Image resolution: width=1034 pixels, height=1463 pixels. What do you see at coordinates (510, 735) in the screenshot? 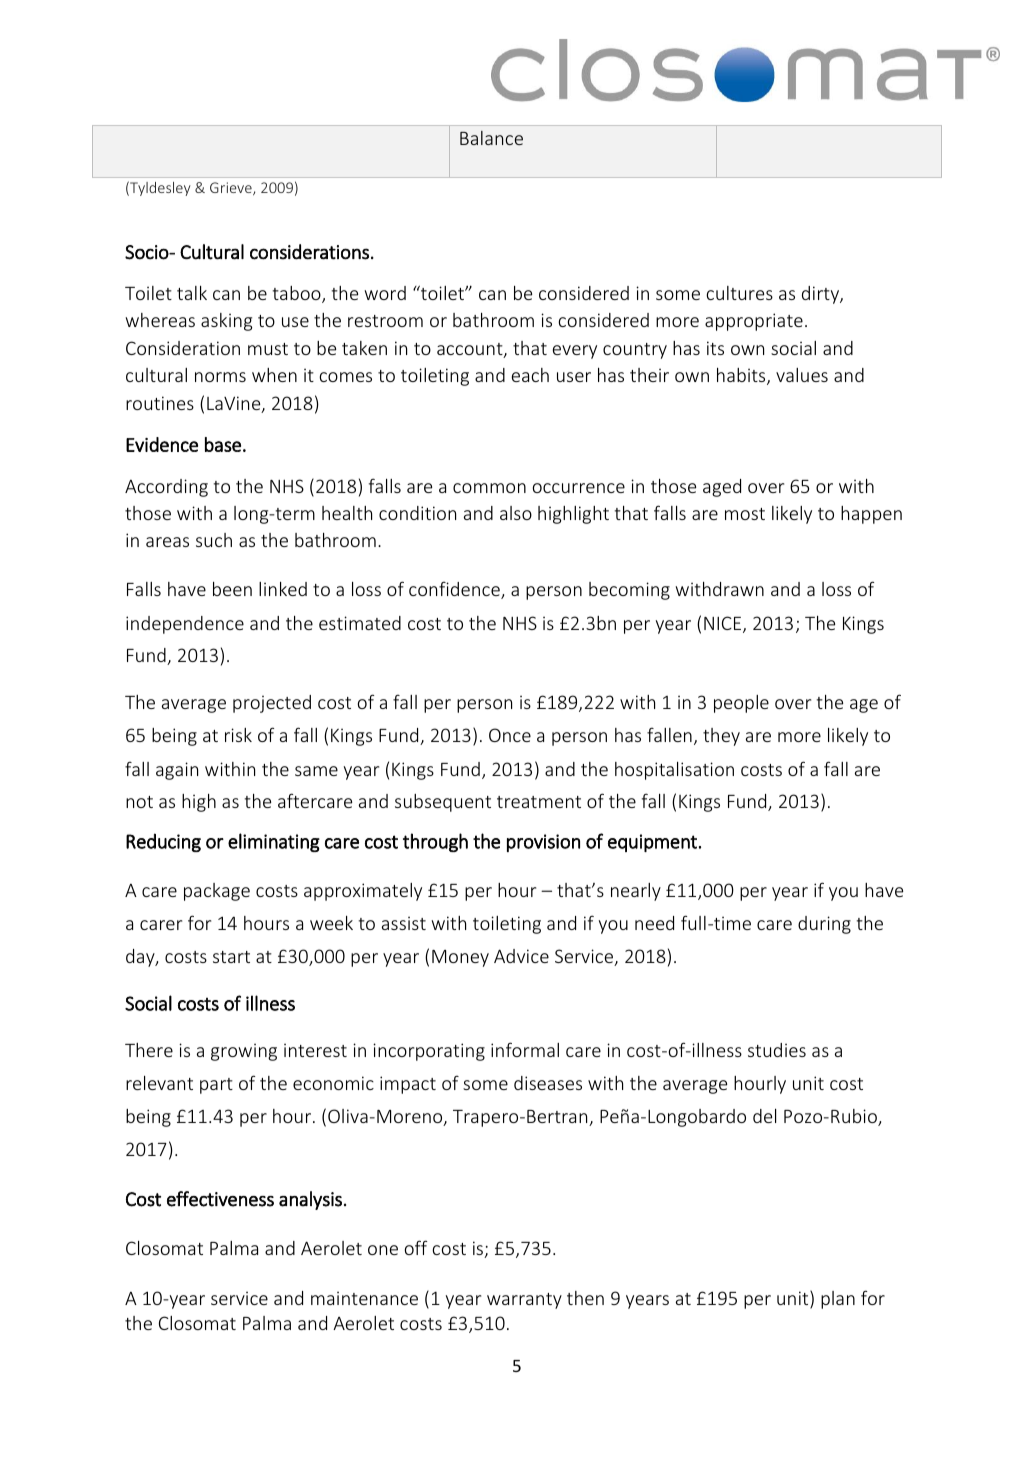
I see `Once` at bounding box center [510, 735].
